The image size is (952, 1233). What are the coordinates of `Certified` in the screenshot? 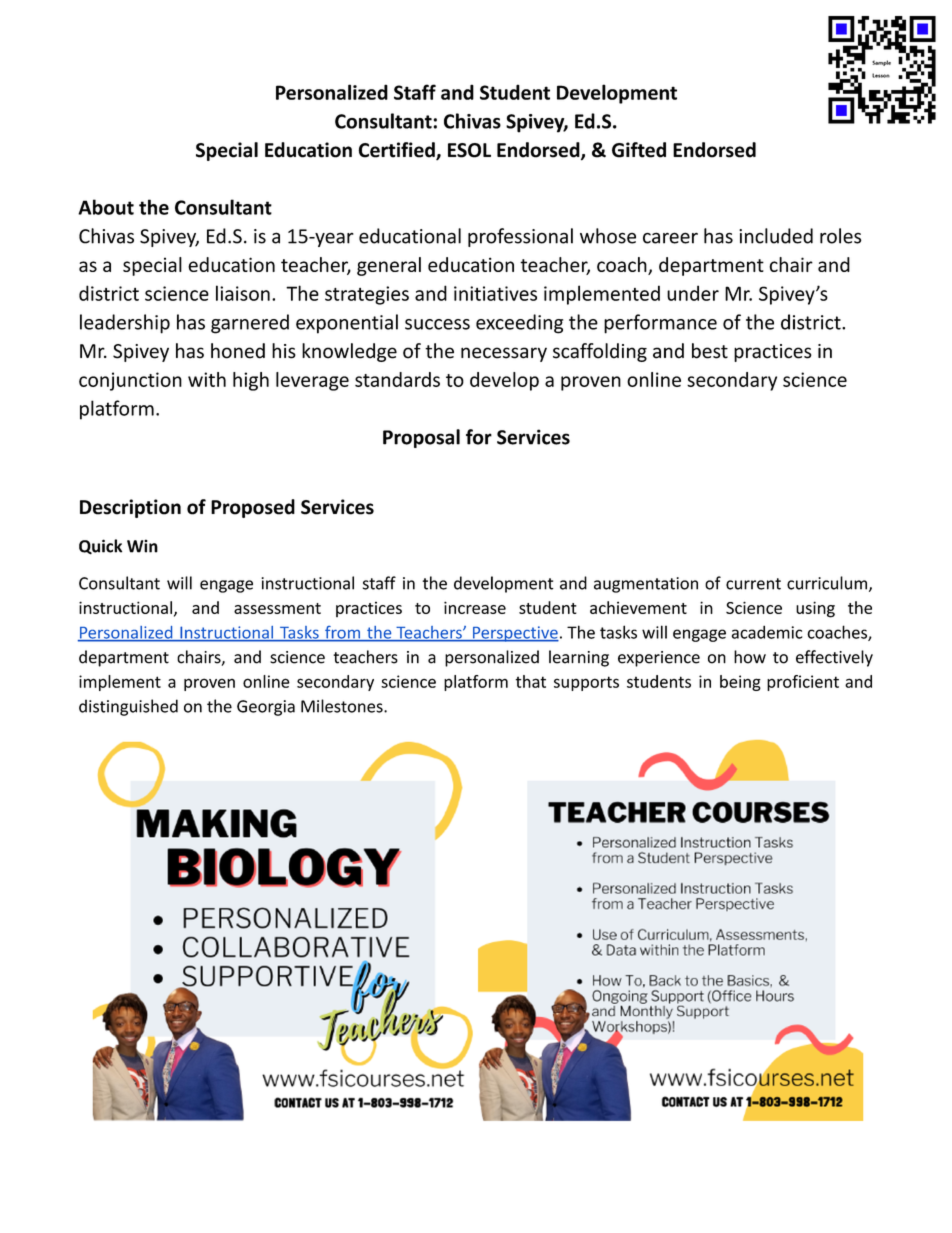 It's located at (397, 151).
